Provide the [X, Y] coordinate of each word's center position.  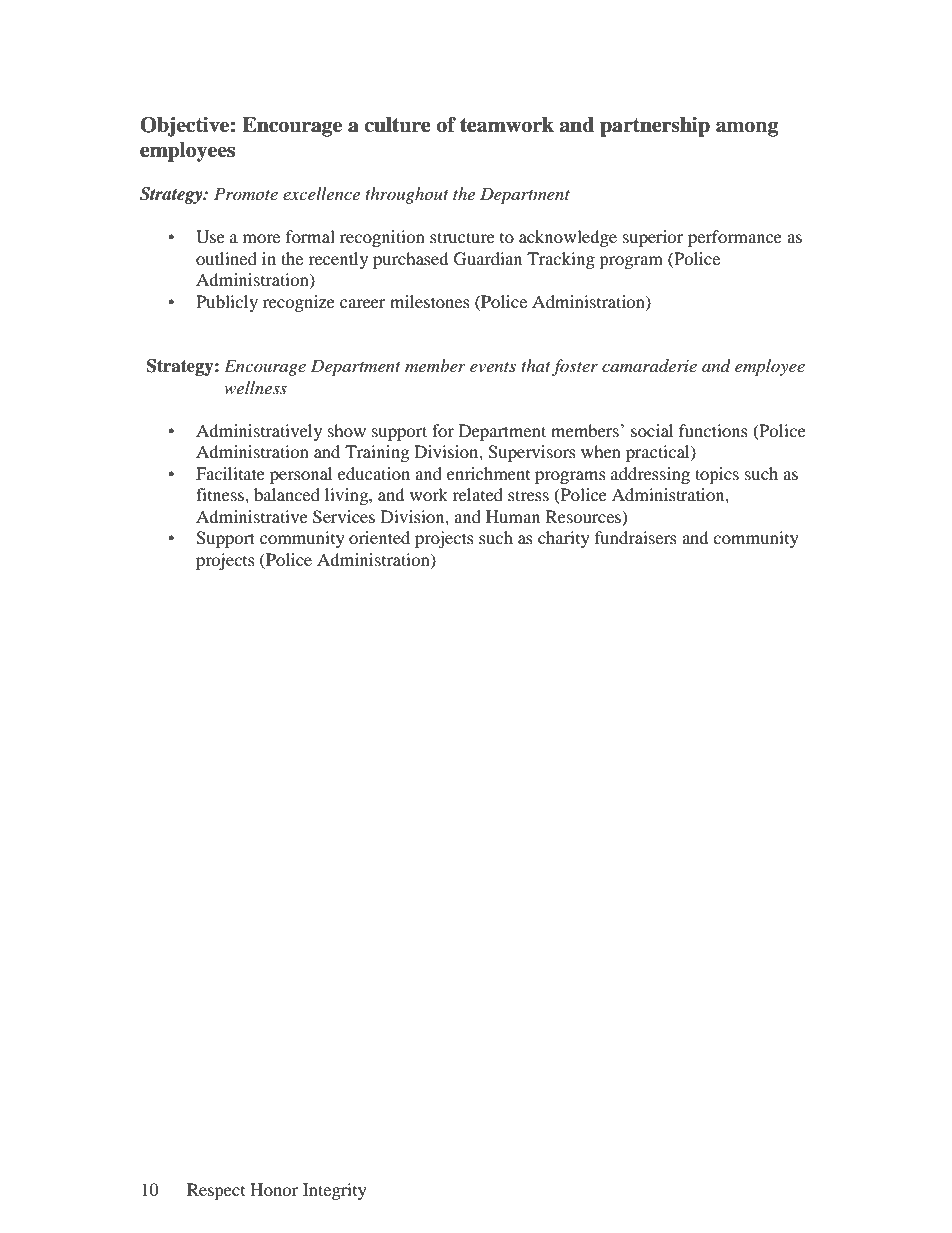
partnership [655, 127]
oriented [379, 537]
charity [564, 539]
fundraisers [636, 537]
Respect [216, 1191]
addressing [650, 475]
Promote [246, 193]
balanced [287, 494]
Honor [274, 1189]
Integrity [335, 1191]
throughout [407, 195]
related [477, 494]
